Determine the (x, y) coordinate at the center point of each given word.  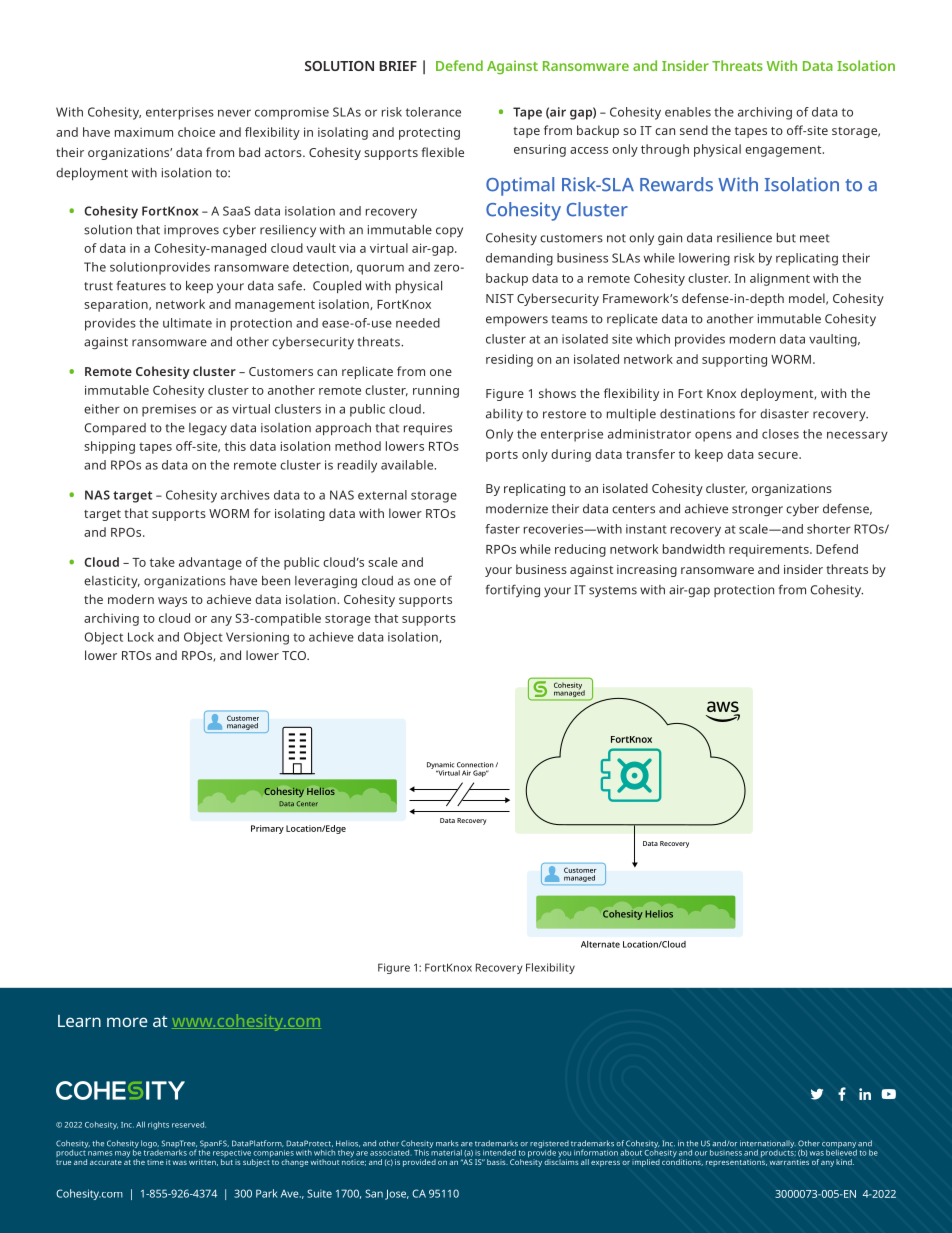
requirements (770, 551)
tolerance (433, 112)
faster (502, 529)
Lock (141, 637)
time (155, 1162)
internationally (768, 1145)
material (446, 1151)
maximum (144, 132)
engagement (784, 151)
